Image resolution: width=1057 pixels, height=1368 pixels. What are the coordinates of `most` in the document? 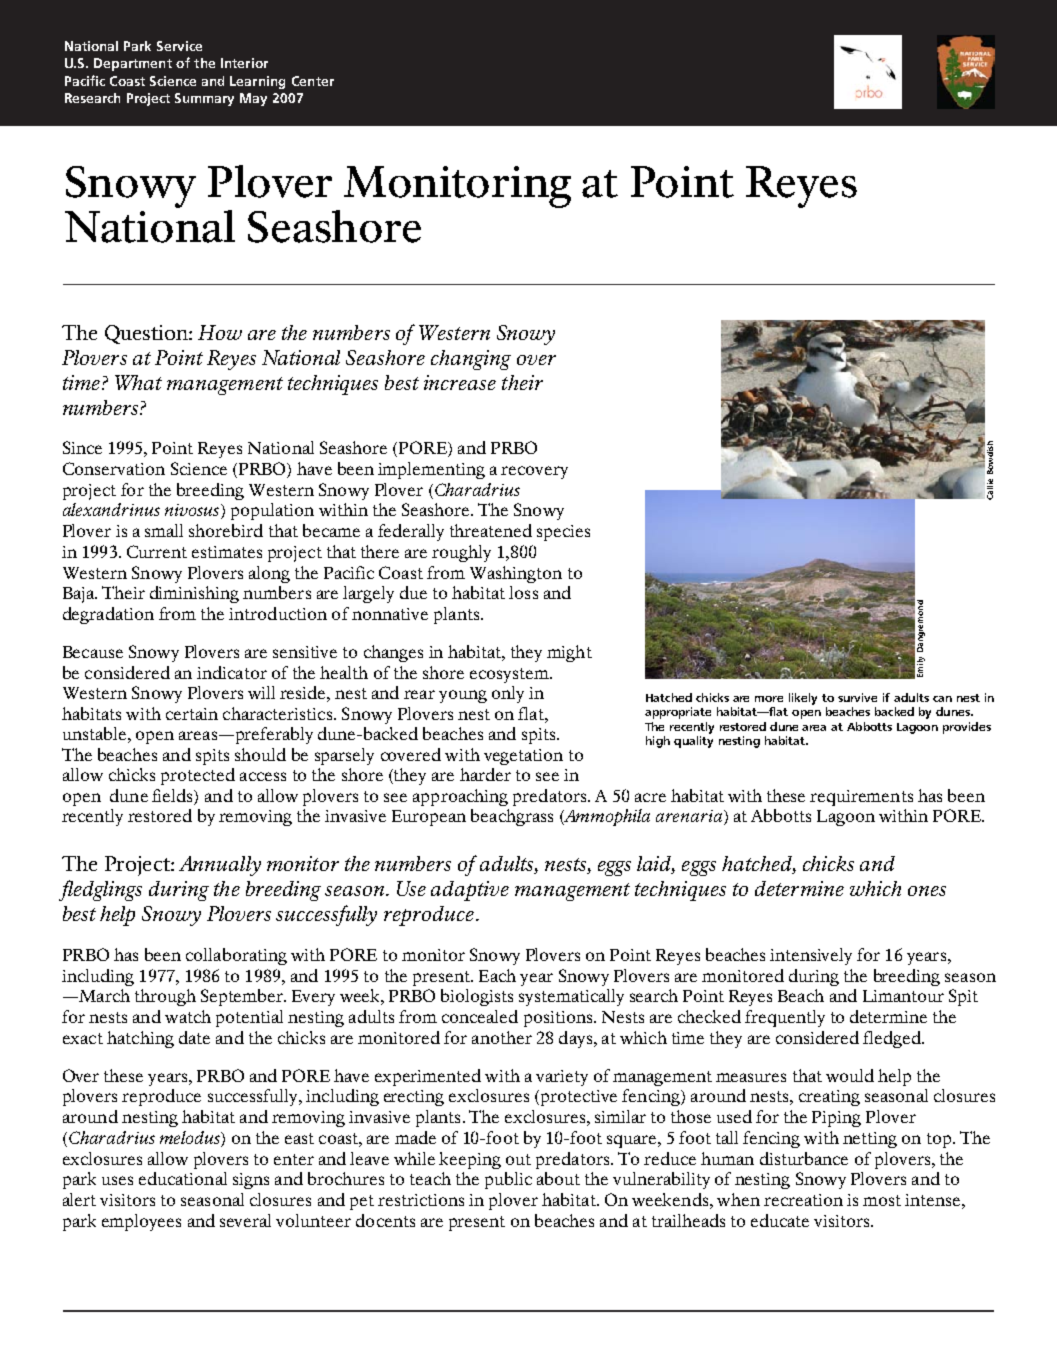 It's located at (882, 1200).
